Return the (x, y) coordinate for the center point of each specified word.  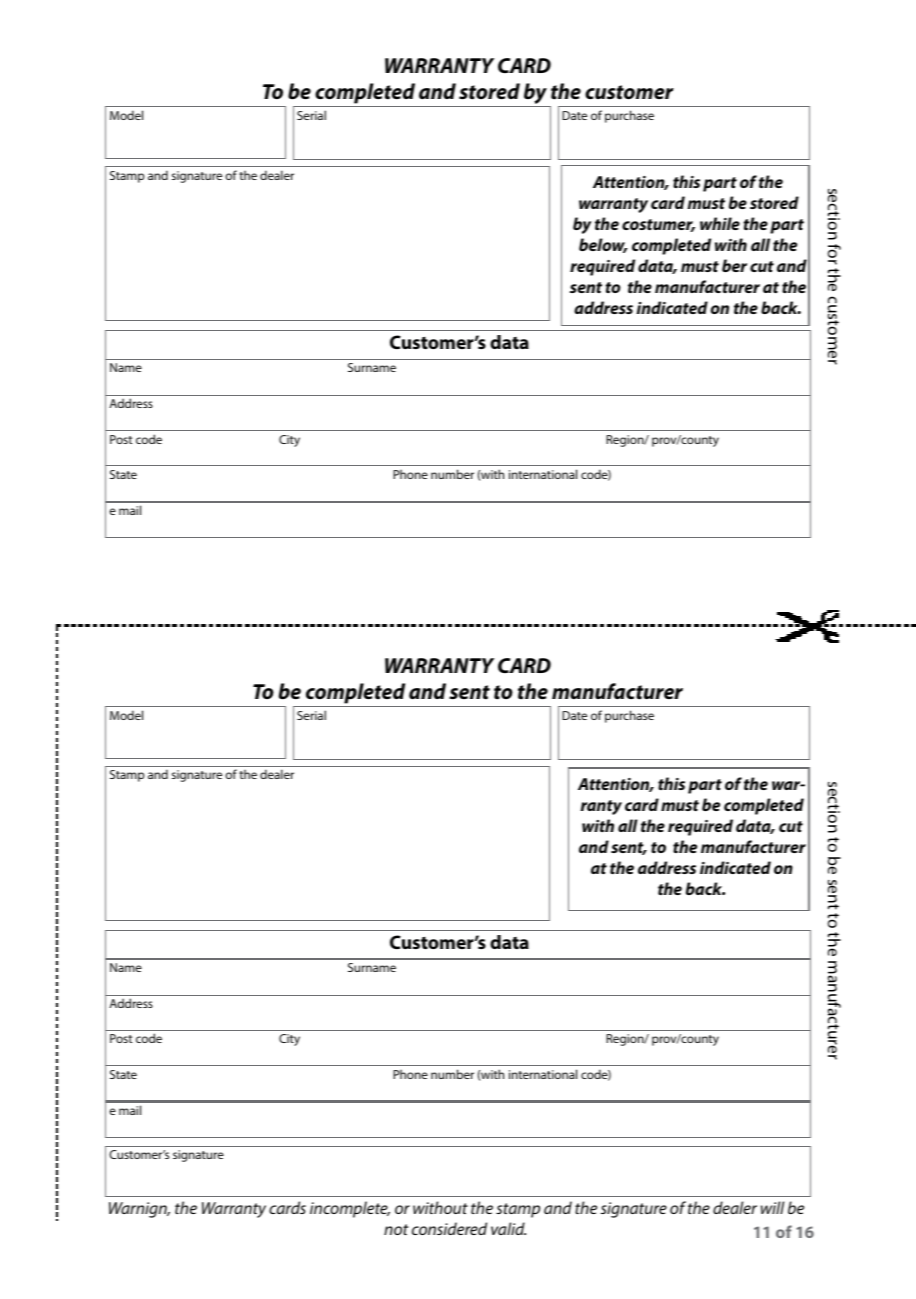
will (772, 1207)
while (720, 223)
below (603, 245)
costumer (658, 225)
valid (508, 1228)
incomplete (350, 1209)
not (396, 1229)
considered (449, 1228)
